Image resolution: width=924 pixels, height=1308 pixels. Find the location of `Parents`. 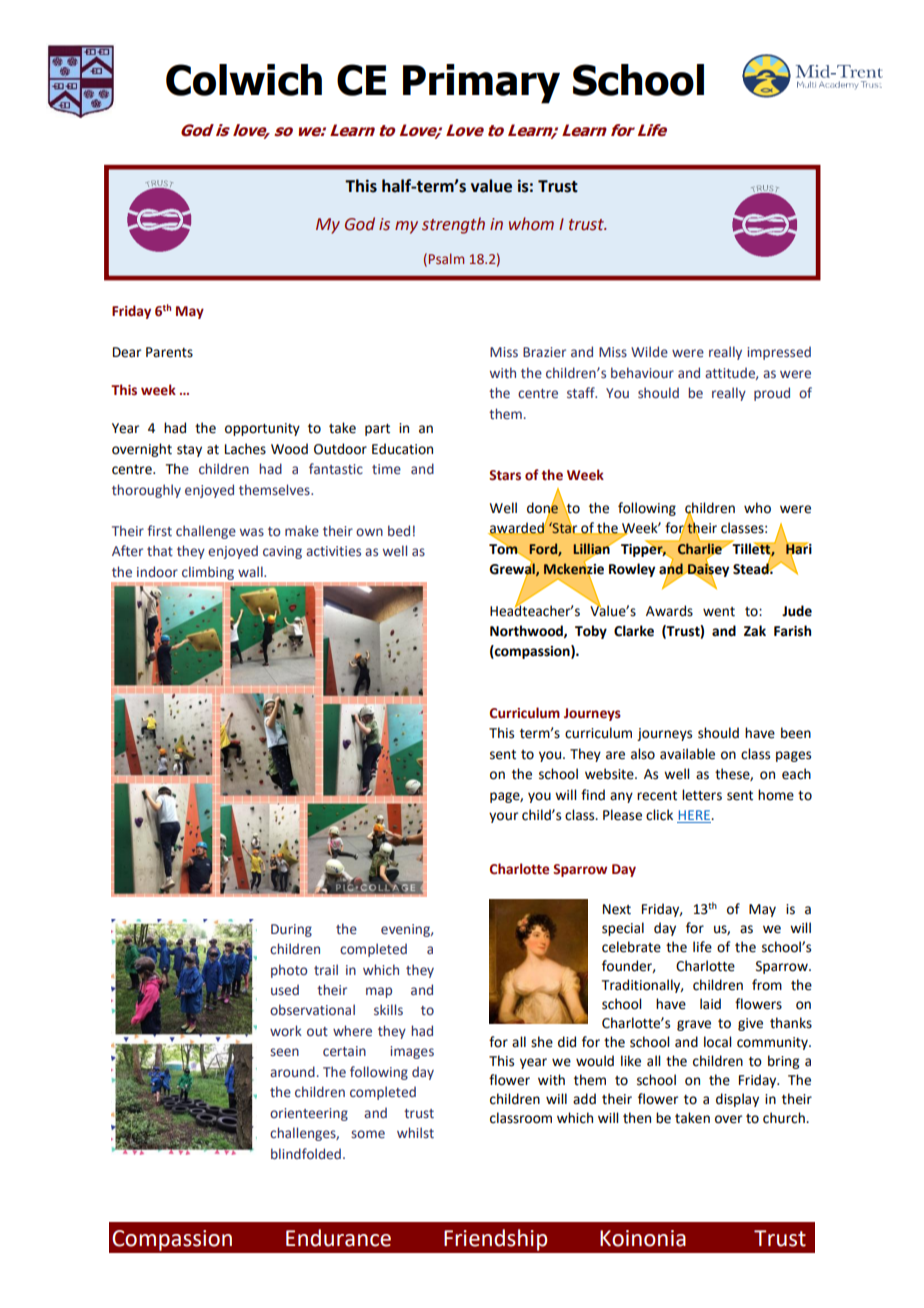

Parents is located at coordinates (169, 352).
